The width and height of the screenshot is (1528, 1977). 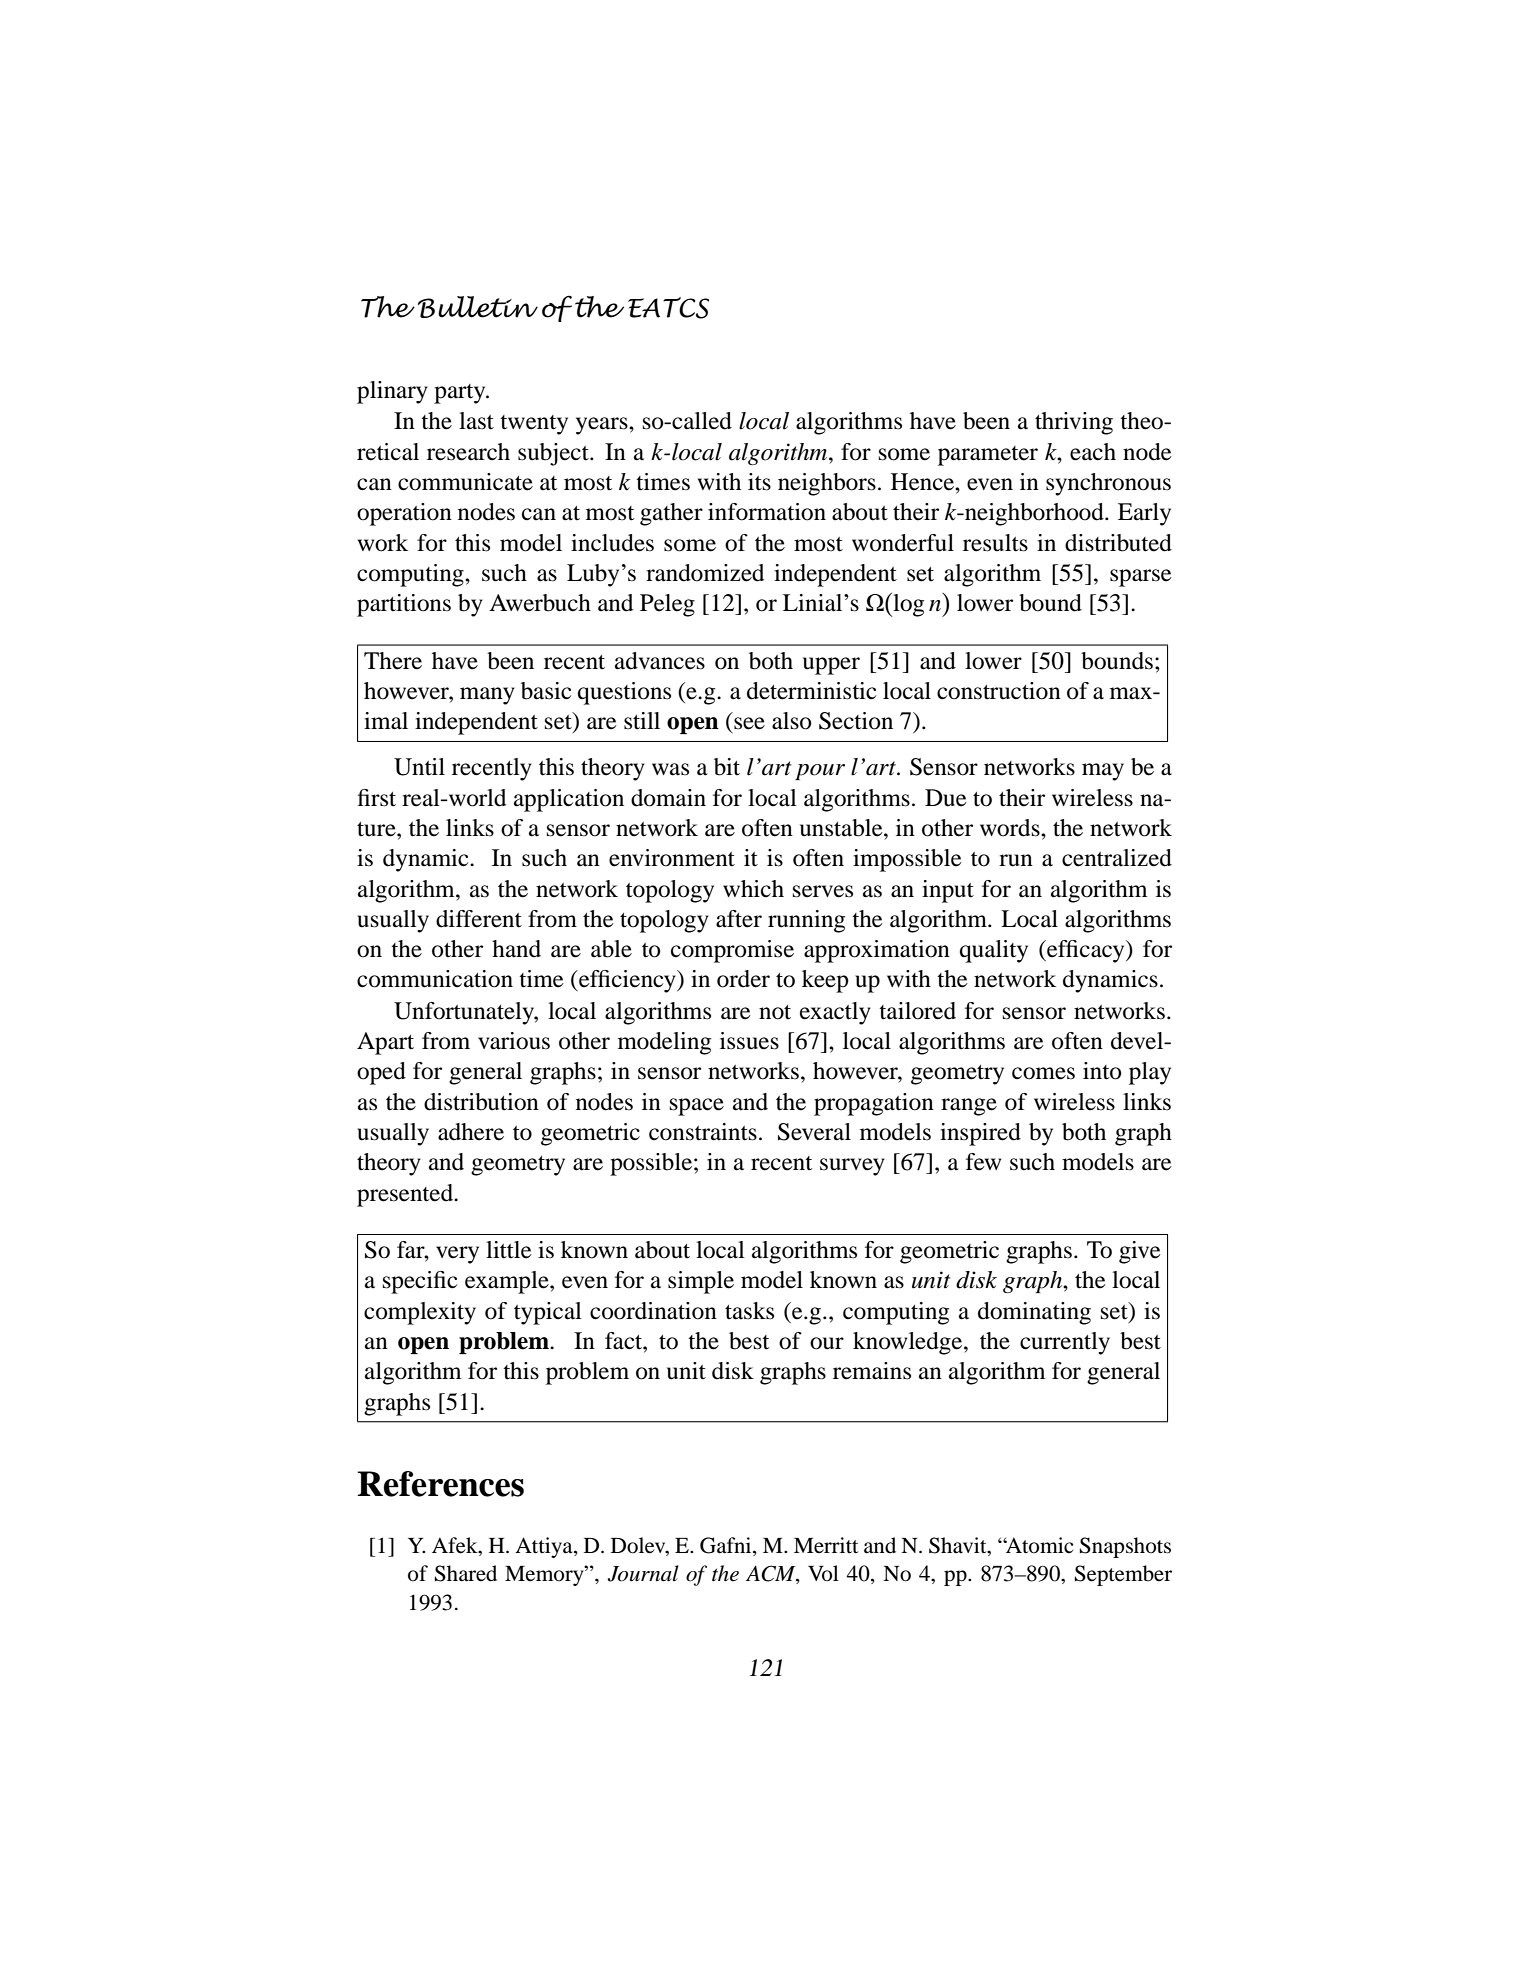 What do you see at coordinates (759, 482) in the screenshot?
I see `its` at bounding box center [759, 482].
